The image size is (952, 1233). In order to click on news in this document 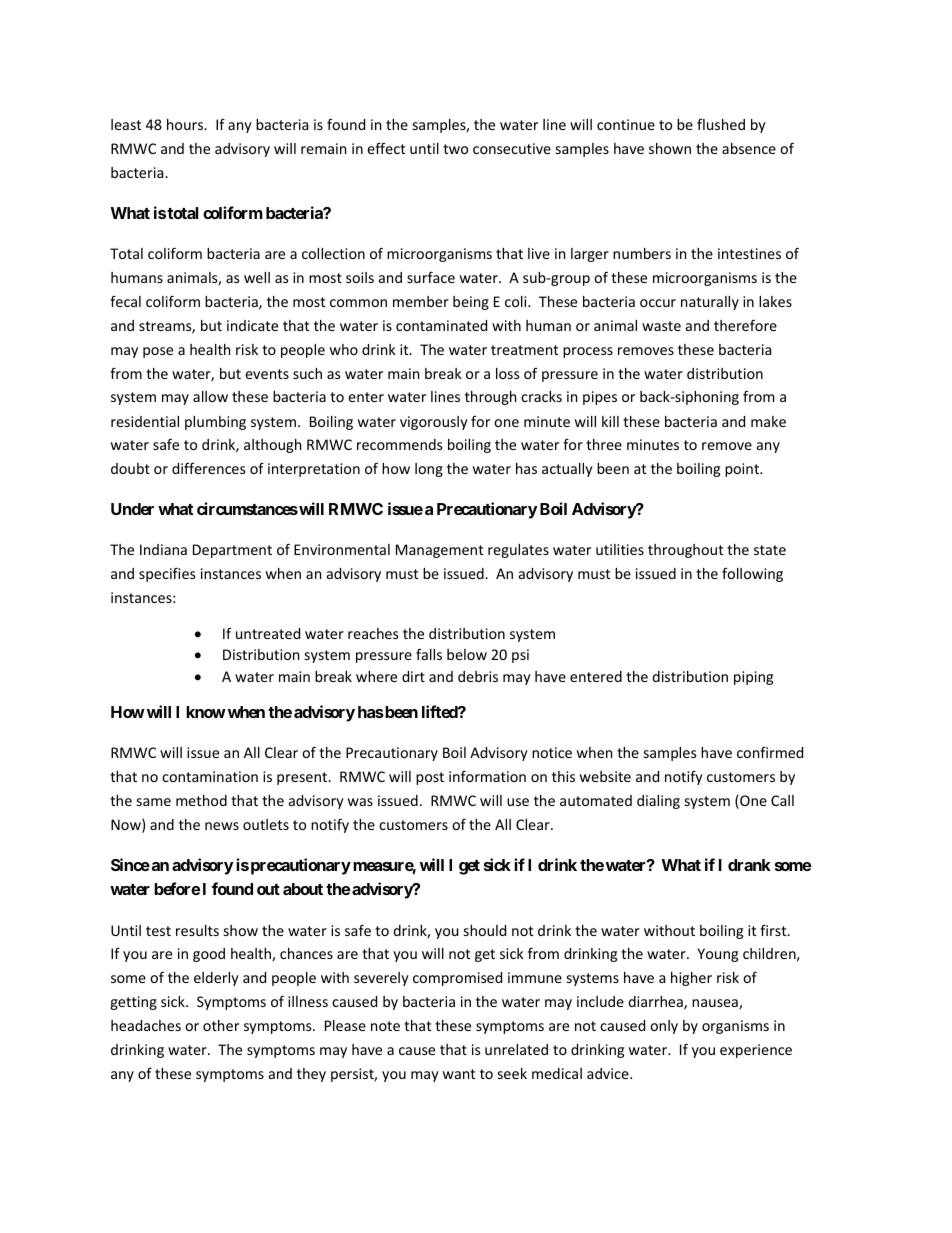, I will do `click(222, 826)`.
